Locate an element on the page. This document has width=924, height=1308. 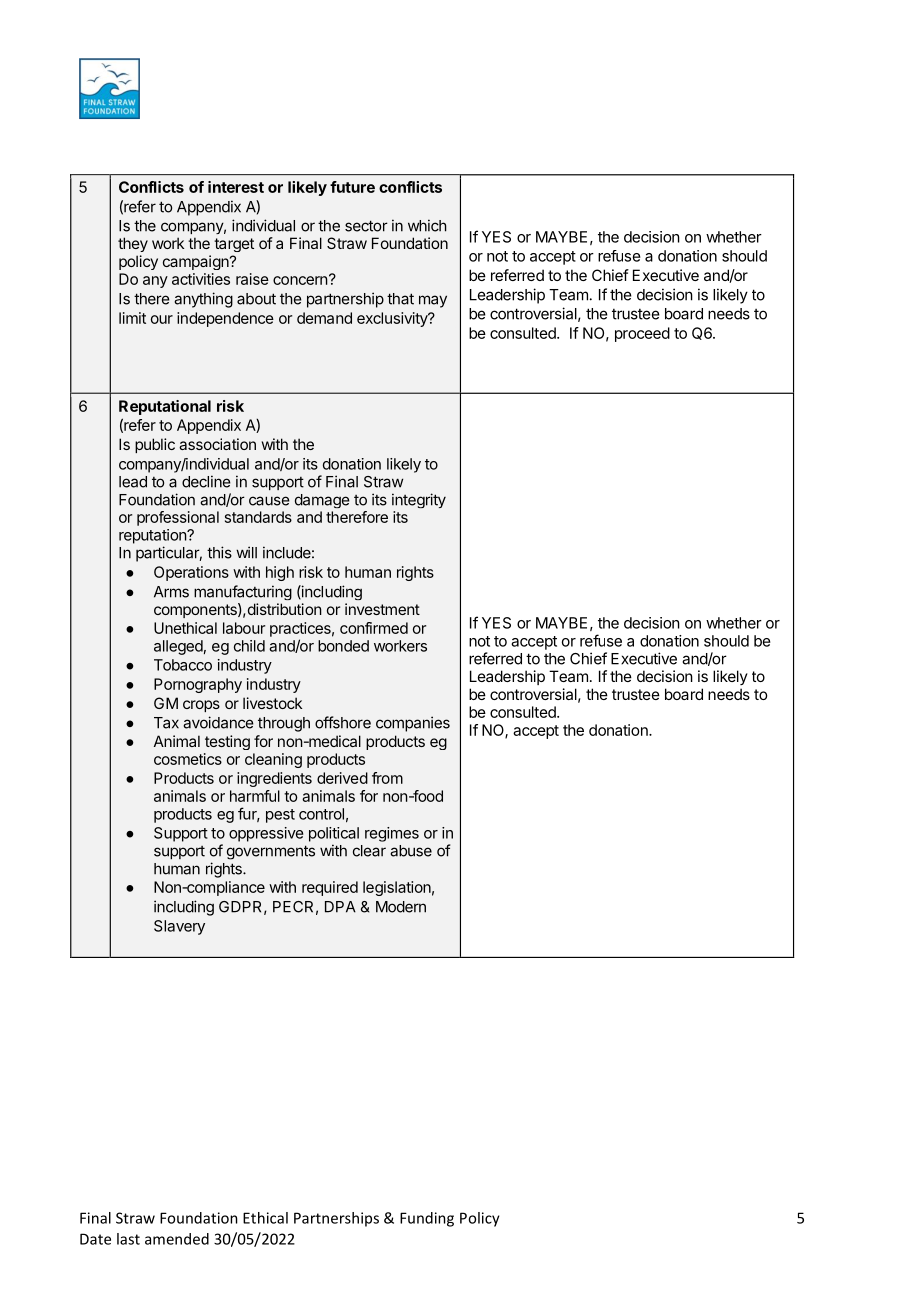
companies is located at coordinates (413, 724).
